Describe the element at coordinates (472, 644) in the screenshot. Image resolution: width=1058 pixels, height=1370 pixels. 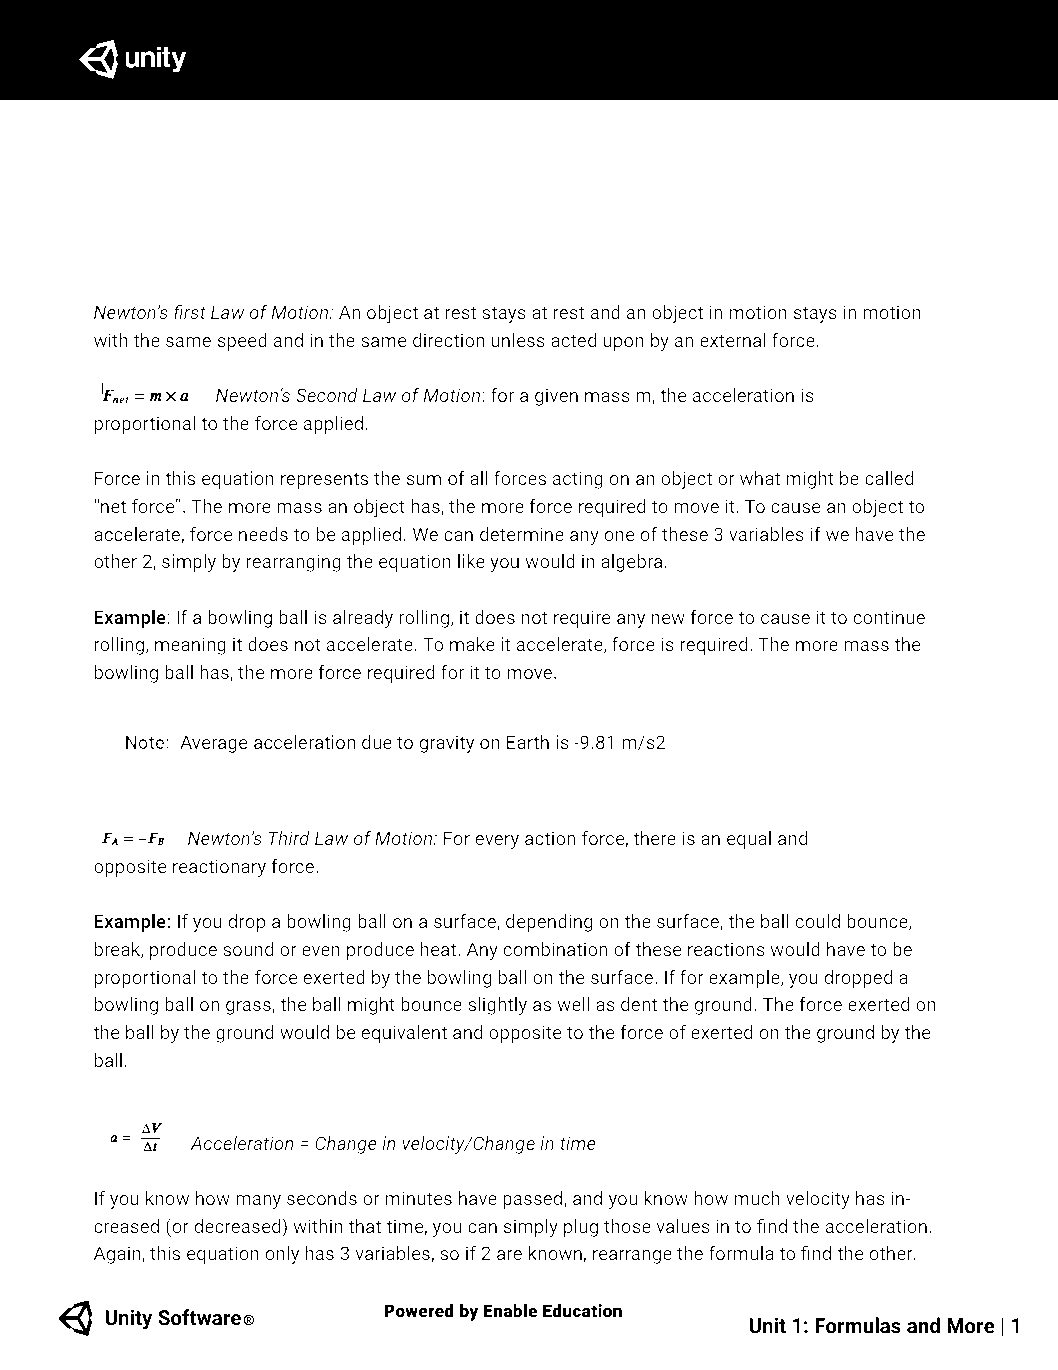
I see `make` at that location.
